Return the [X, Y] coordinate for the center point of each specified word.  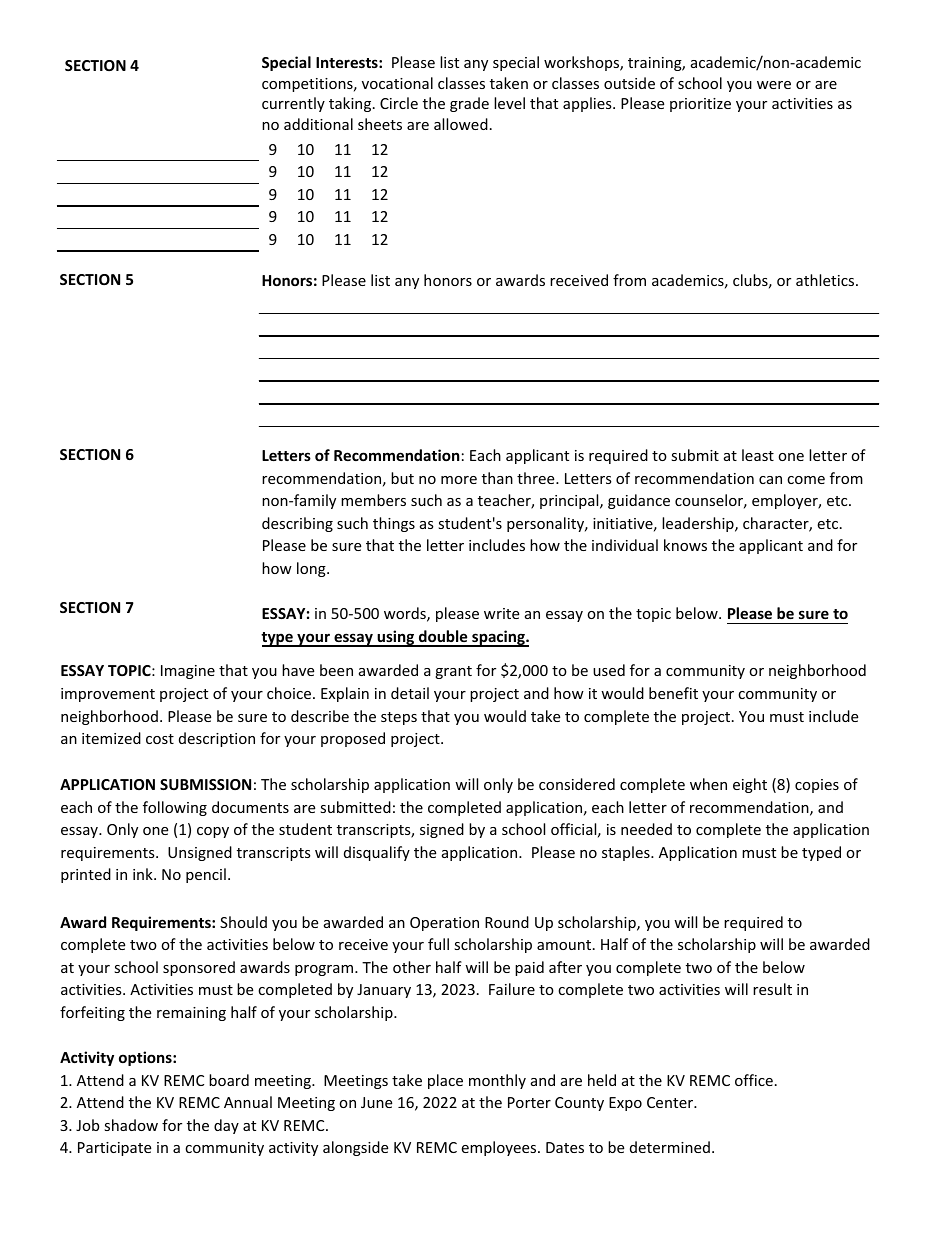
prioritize [700, 105]
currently [293, 104]
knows [685, 545]
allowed [461, 124]
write [501, 613]
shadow [131, 1125]
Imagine [188, 672]
